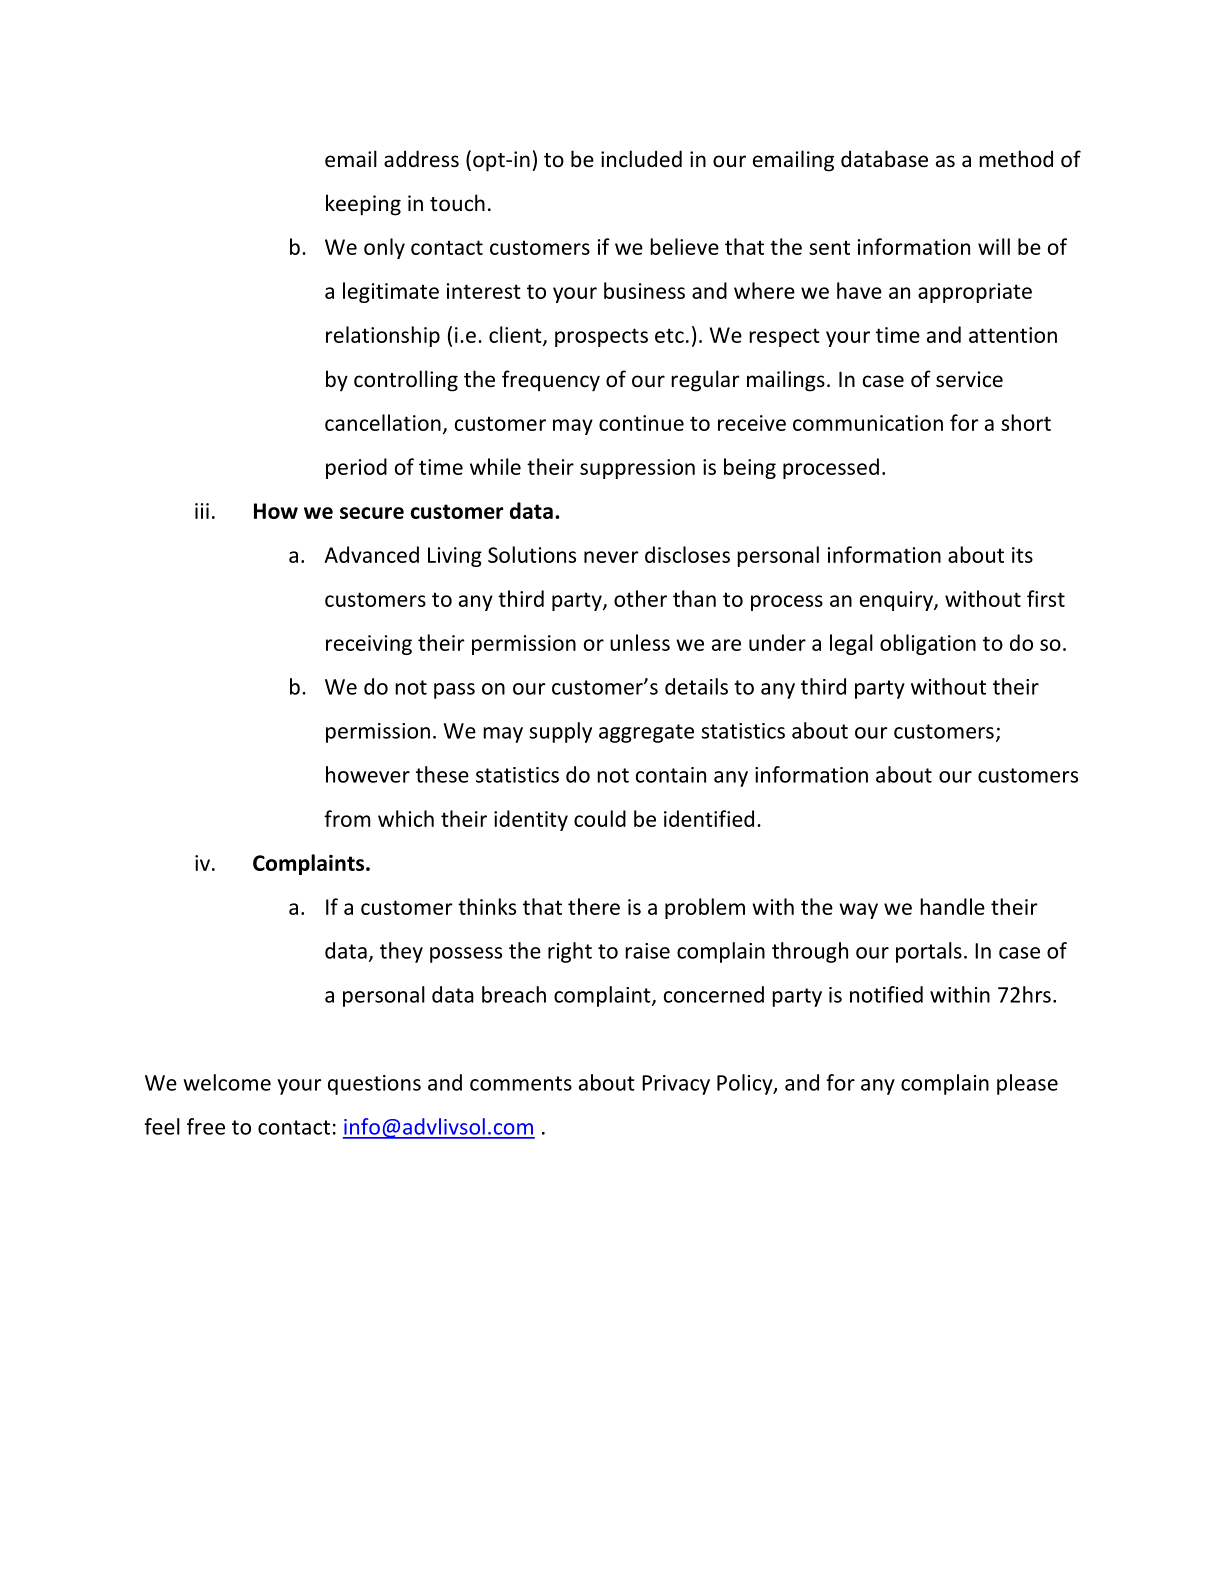 This screenshot has height=1585, width=1225. What do you see at coordinates (369, 645) in the screenshot?
I see `receiving` at bounding box center [369, 645].
